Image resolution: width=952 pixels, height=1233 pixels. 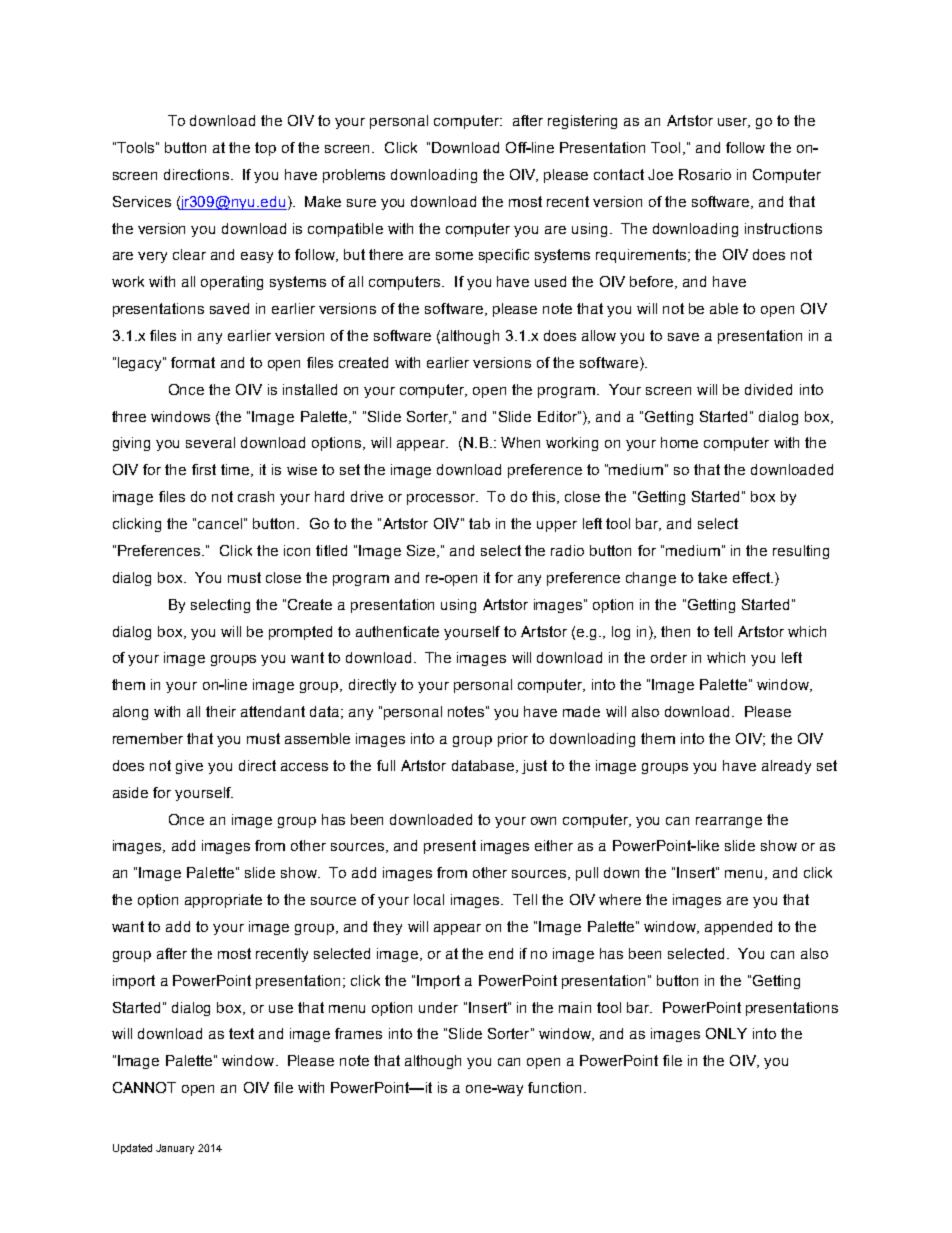 What do you see at coordinates (705, 174) in the document?
I see `Rosario` at bounding box center [705, 174].
